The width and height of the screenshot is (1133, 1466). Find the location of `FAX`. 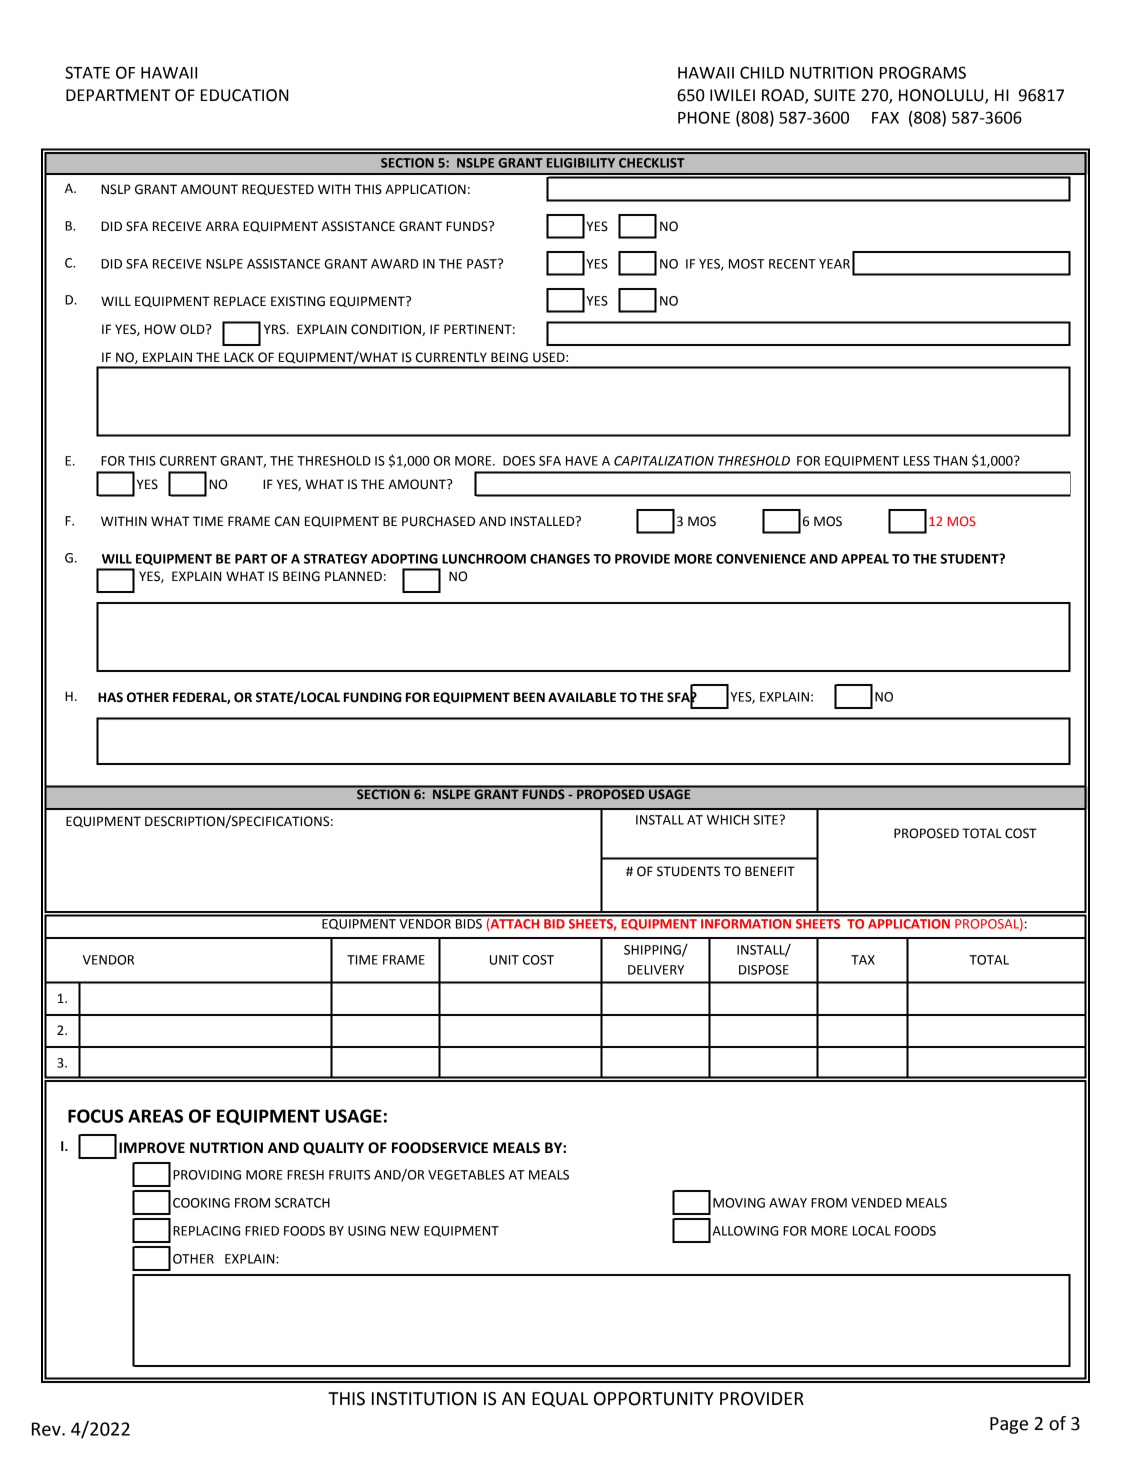

FAX is located at coordinates (885, 118).
